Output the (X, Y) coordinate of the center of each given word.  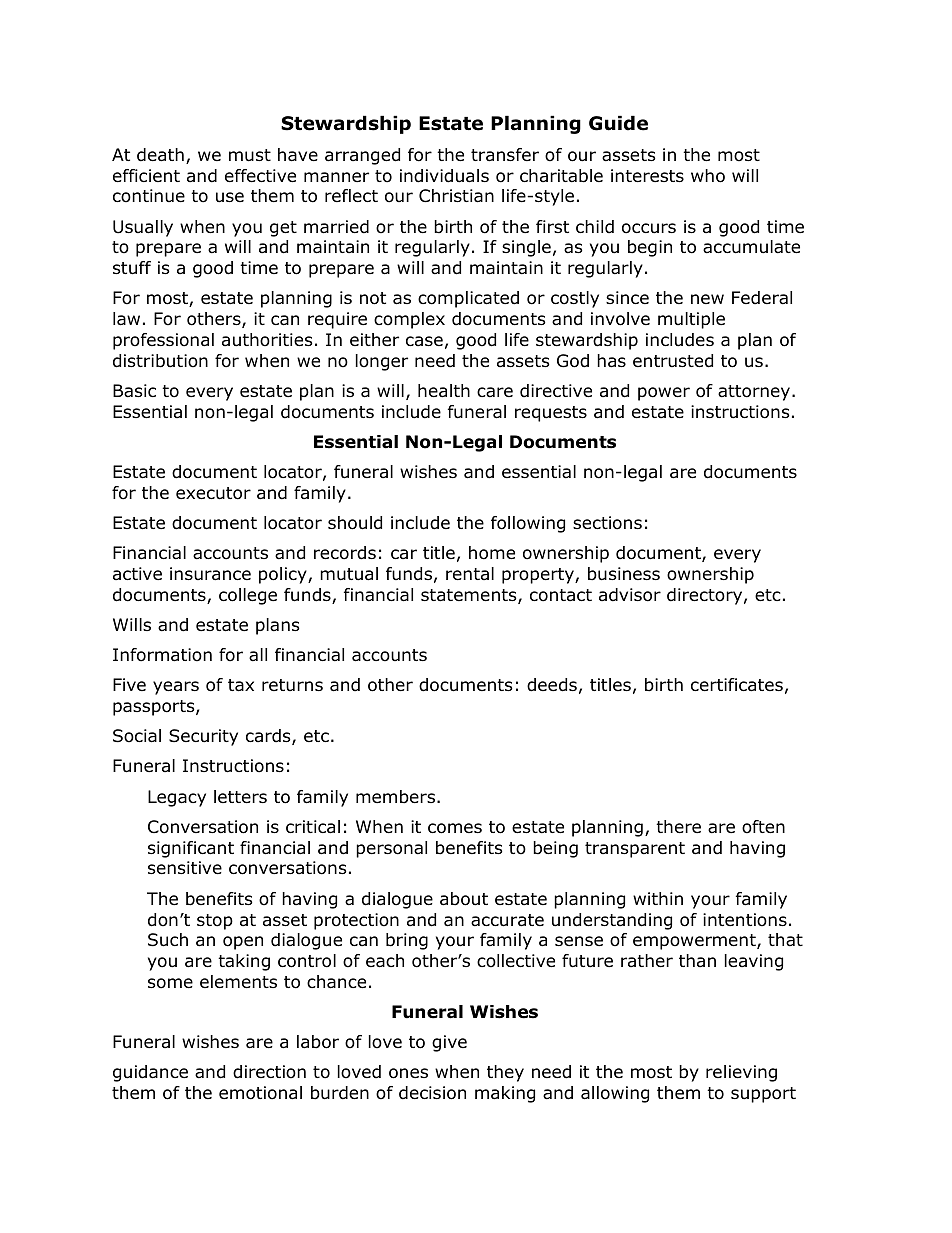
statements (470, 596)
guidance (150, 1073)
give (449, 1043)
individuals (444, 176)
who (708, 176)
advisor (630, 595)
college (248, 596)
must (250, 155)
